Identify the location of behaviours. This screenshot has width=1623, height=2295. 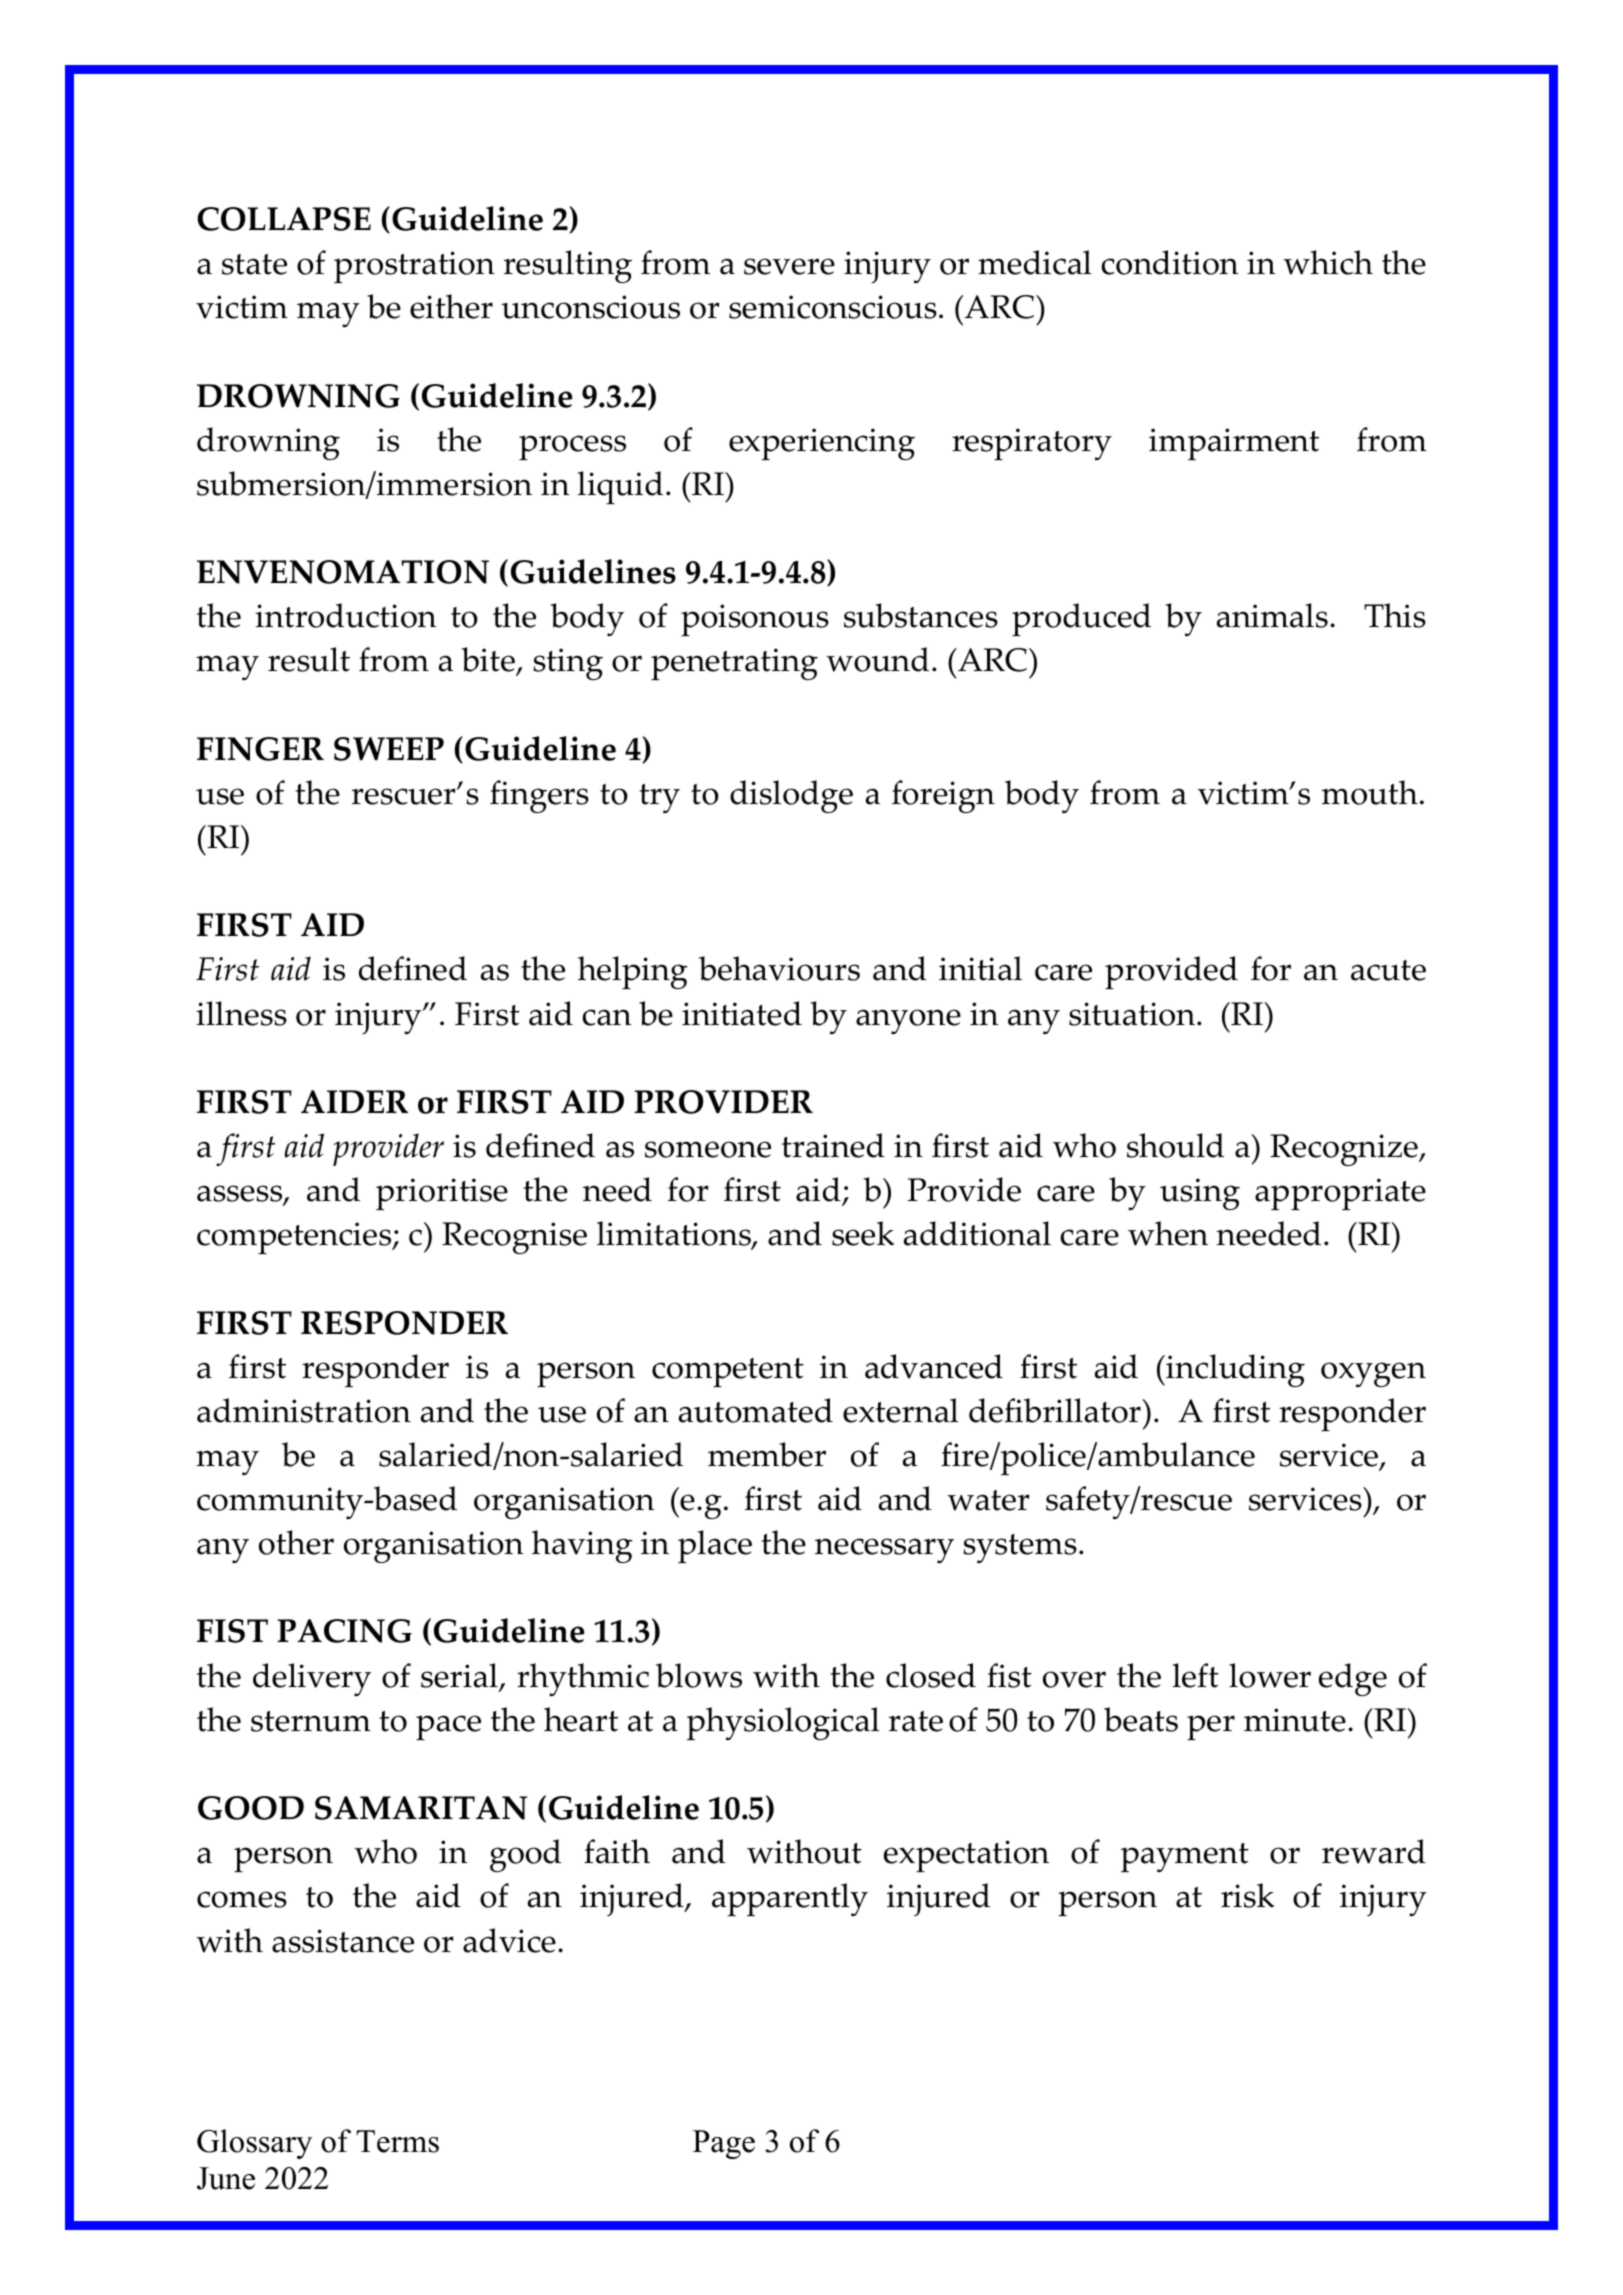
(779, 968).
